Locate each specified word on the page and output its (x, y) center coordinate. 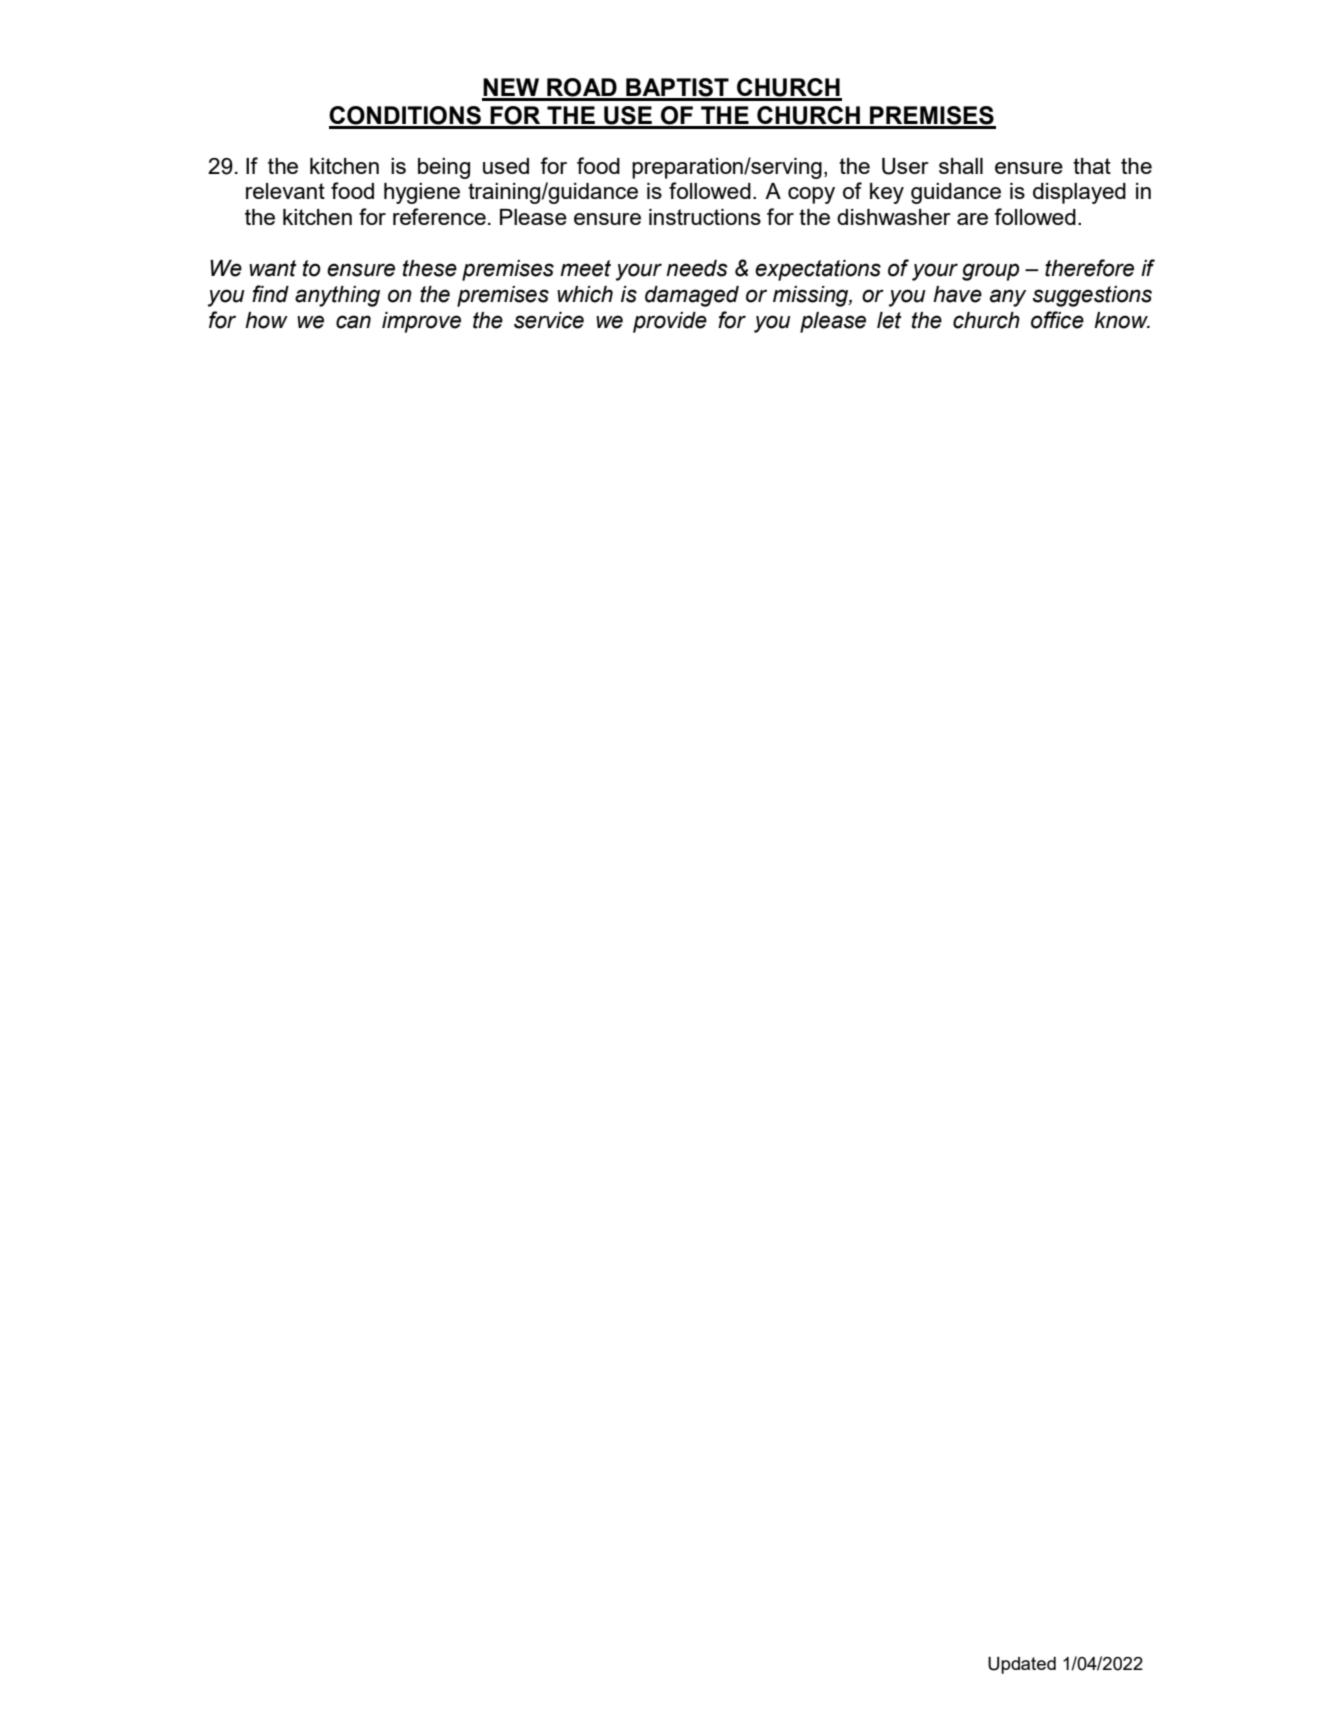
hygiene (422, 193)
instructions (705, 217)
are (972, 219)
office (1057, 320)
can (353, 322)
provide (670, 322)
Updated (1022, 1665)
